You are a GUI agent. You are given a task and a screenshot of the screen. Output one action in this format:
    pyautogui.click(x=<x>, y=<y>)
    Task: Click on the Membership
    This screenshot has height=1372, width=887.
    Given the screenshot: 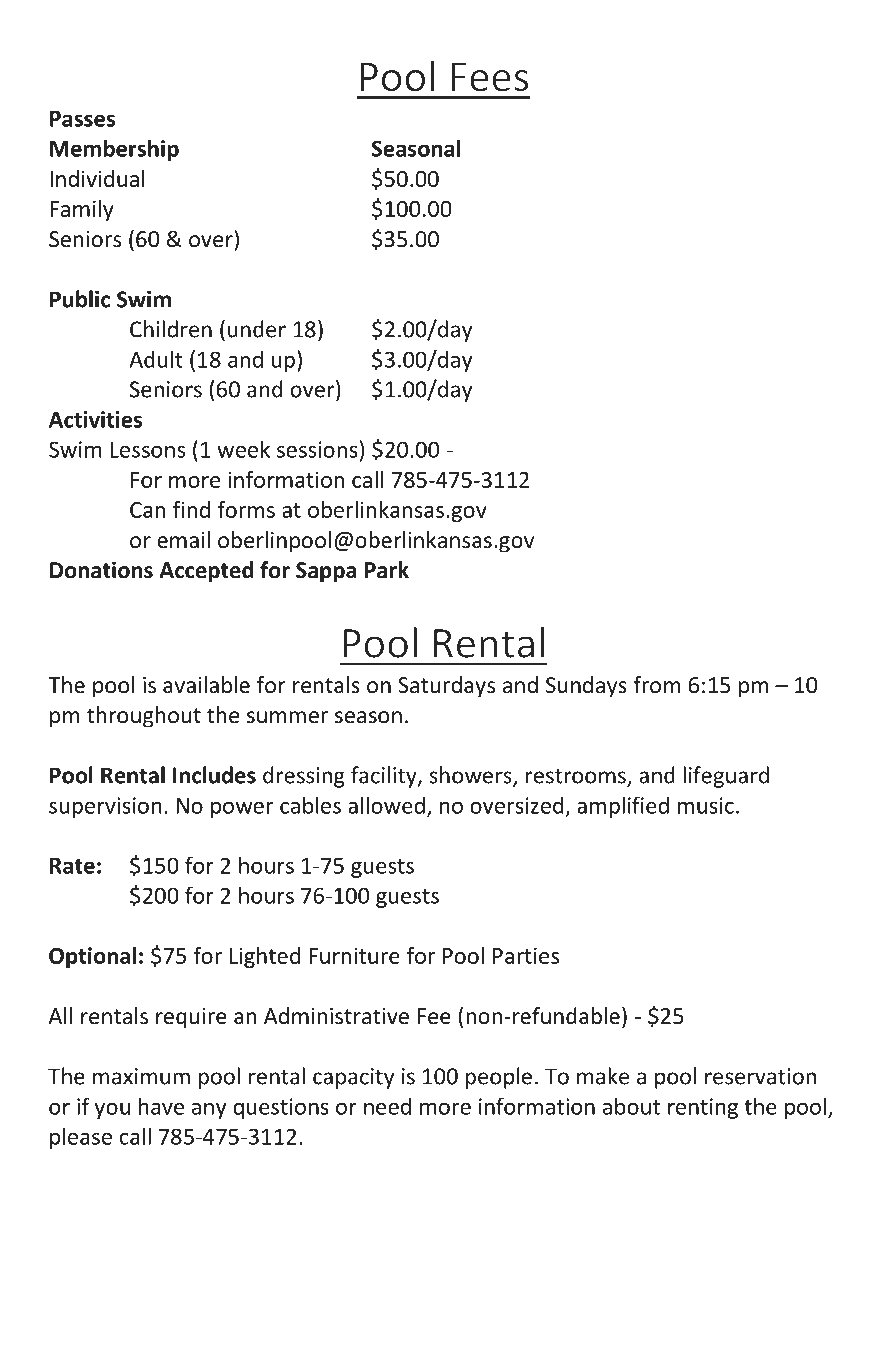 What is the action you would take?
    pyautogui.click(x=114, y=150)
